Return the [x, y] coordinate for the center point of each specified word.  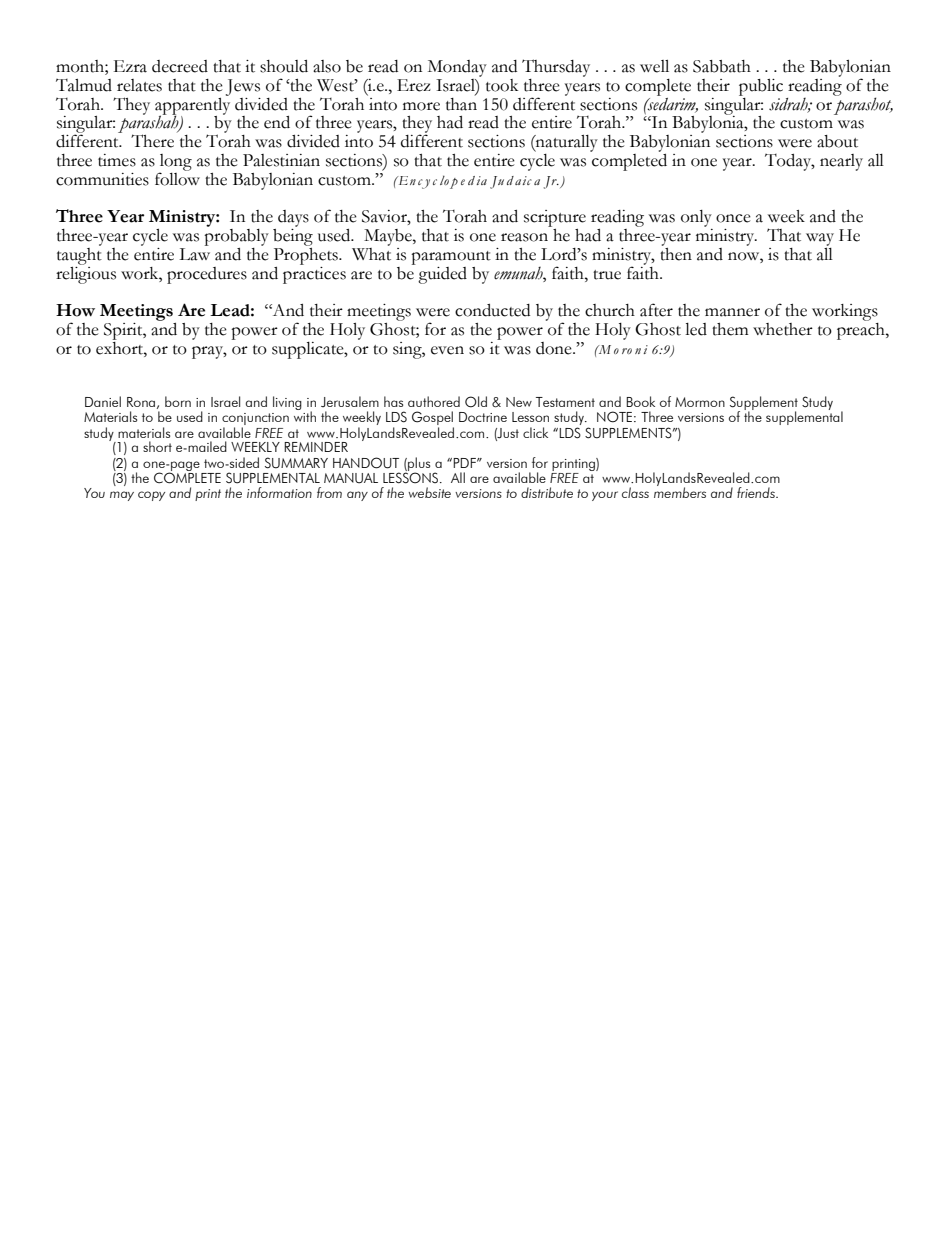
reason [524, 237]
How [75, 310]
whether [783, 329]
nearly [841, 162]
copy [151, 496]
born [178, 401]
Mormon [700, 402]
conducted [492, 310]
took [502, 85]
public [761, 87]
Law [194, 254]
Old [476, 402]
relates [139, 85]
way [820, 239]
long [175, 163]
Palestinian [281, 160]
